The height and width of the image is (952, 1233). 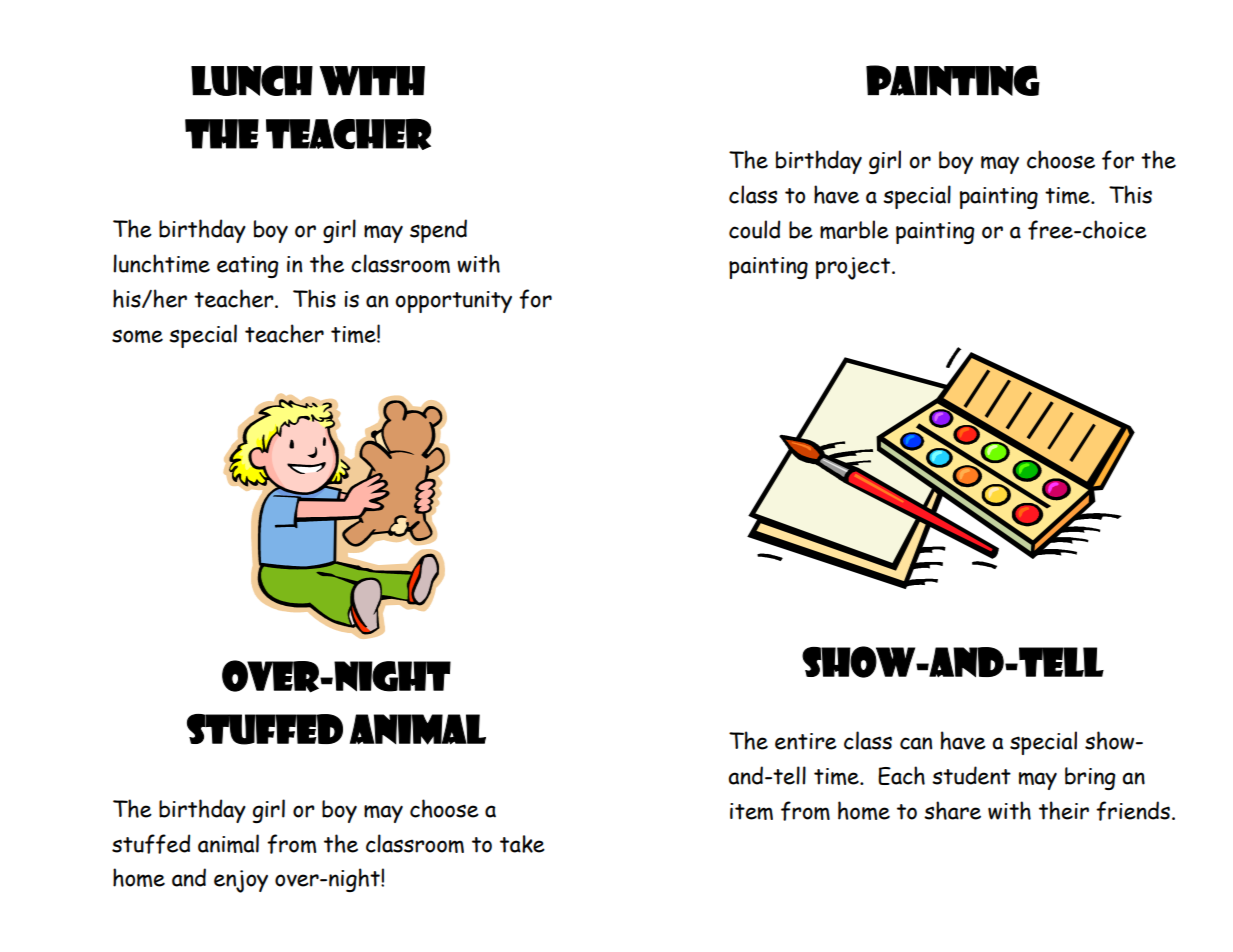 What do you see at coordinates (522, 844) in the image?
I see `take` at bounding box center [522, 844].
